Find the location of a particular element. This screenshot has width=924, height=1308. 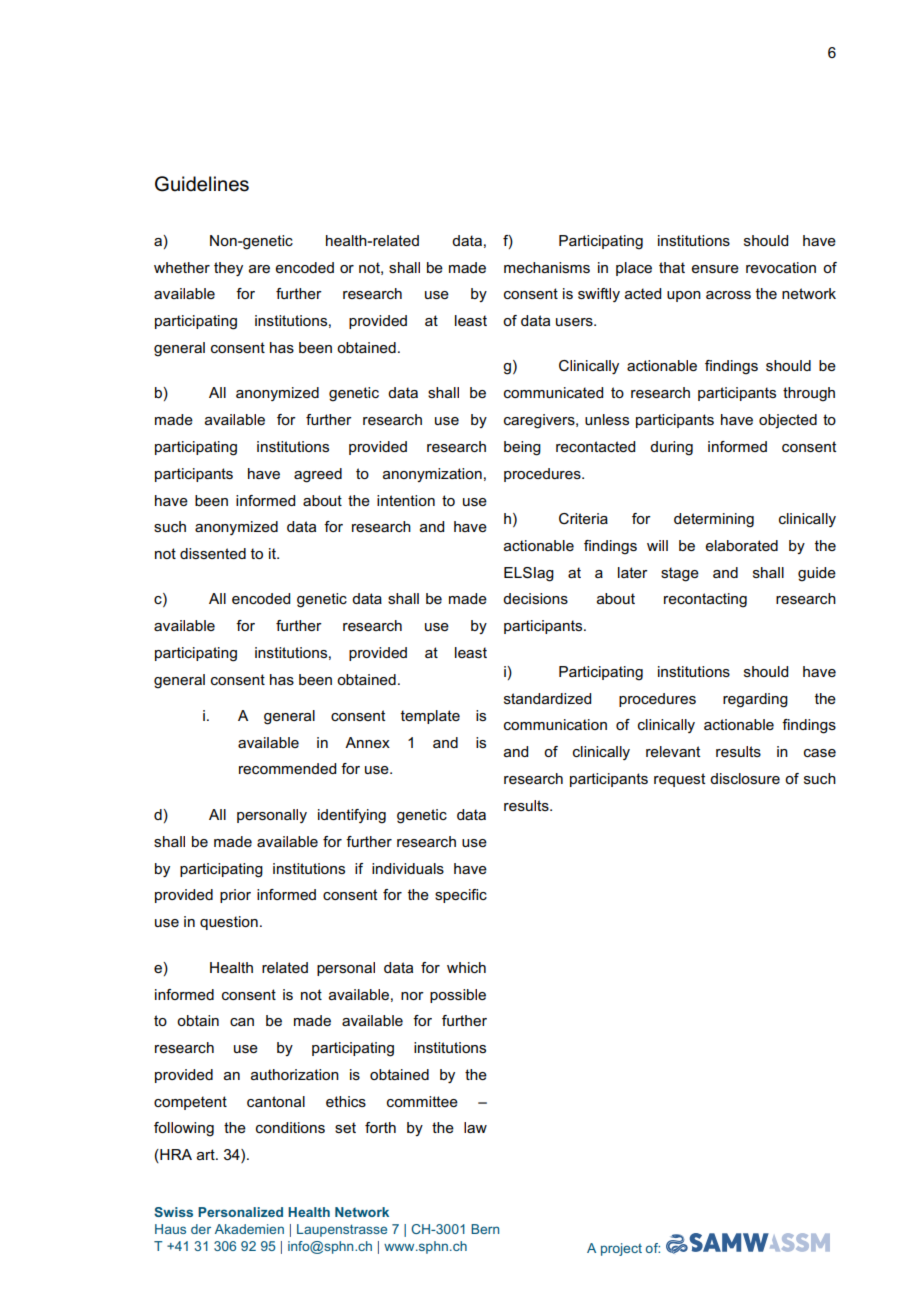

communication is located at coordinates (555, 724).
